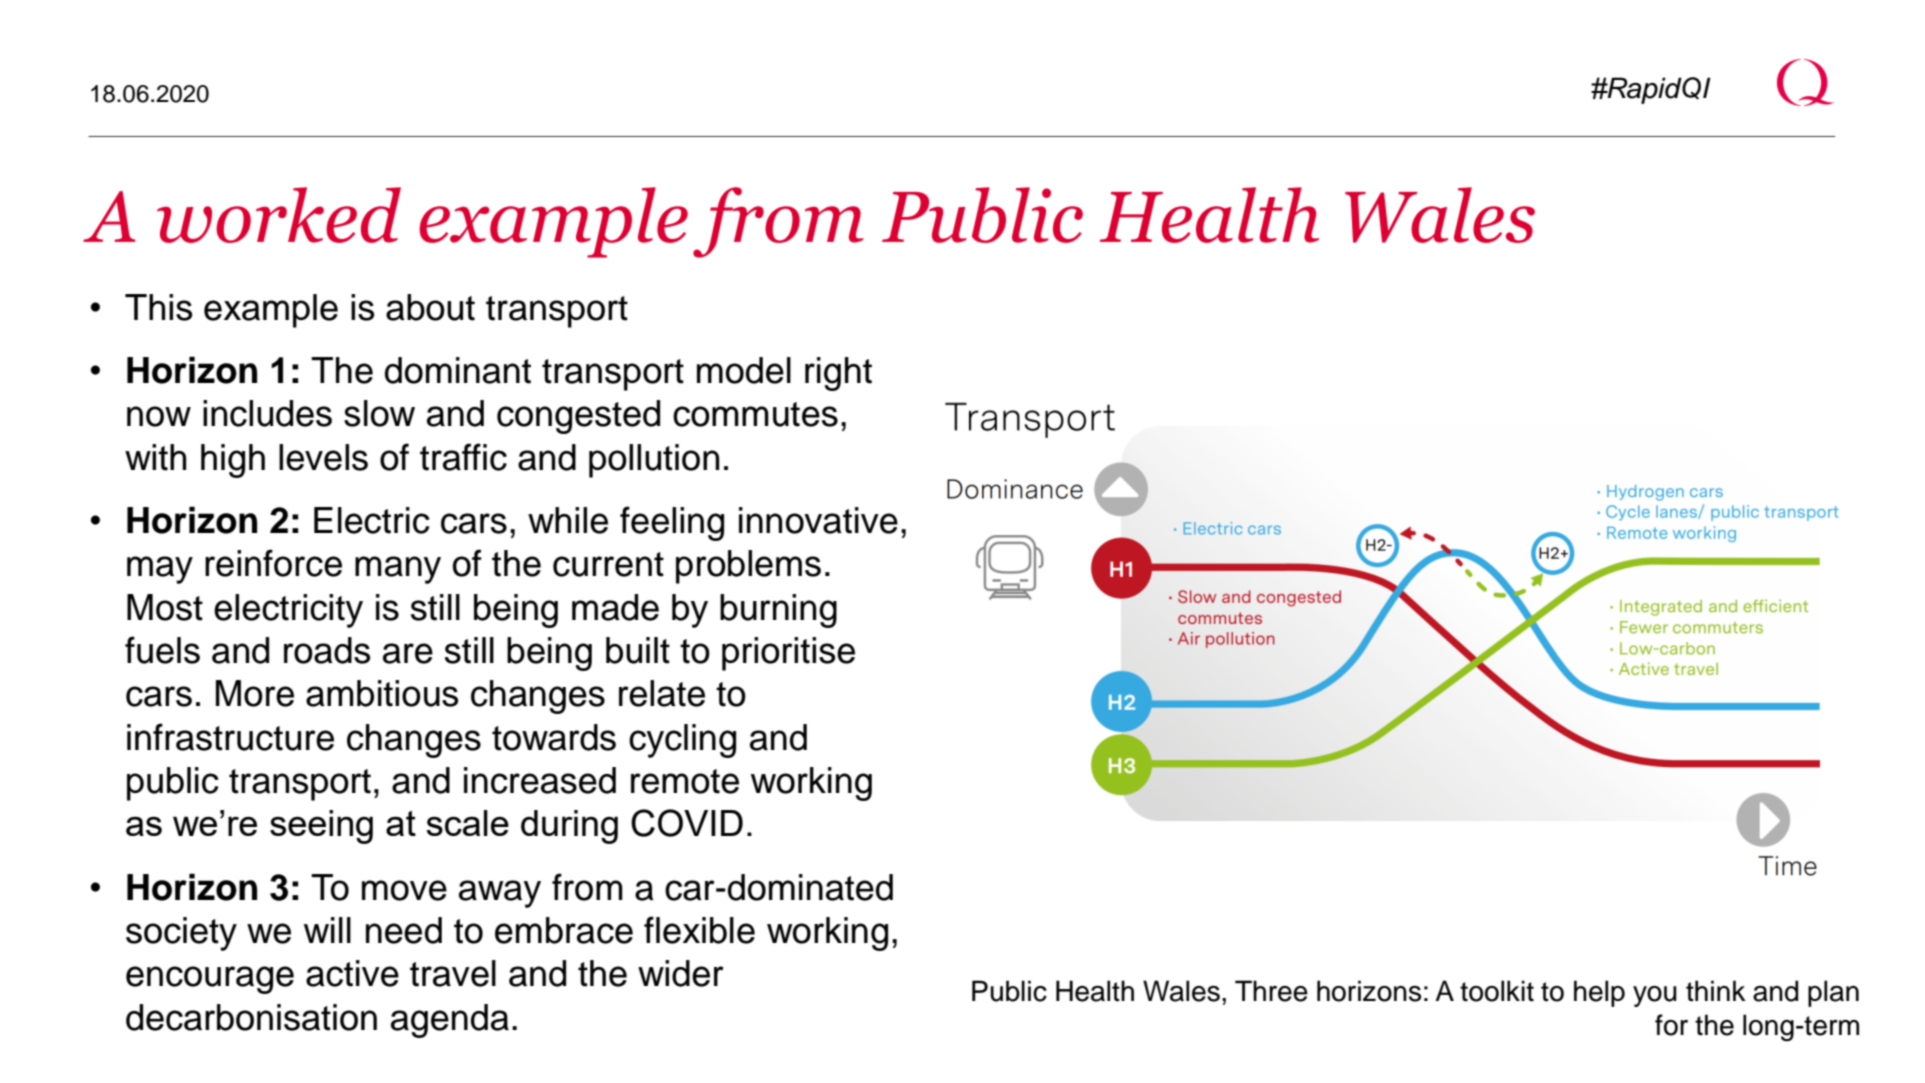 This page has width=1925, height=1083. I want to click on innovative, so click(818, 520).
